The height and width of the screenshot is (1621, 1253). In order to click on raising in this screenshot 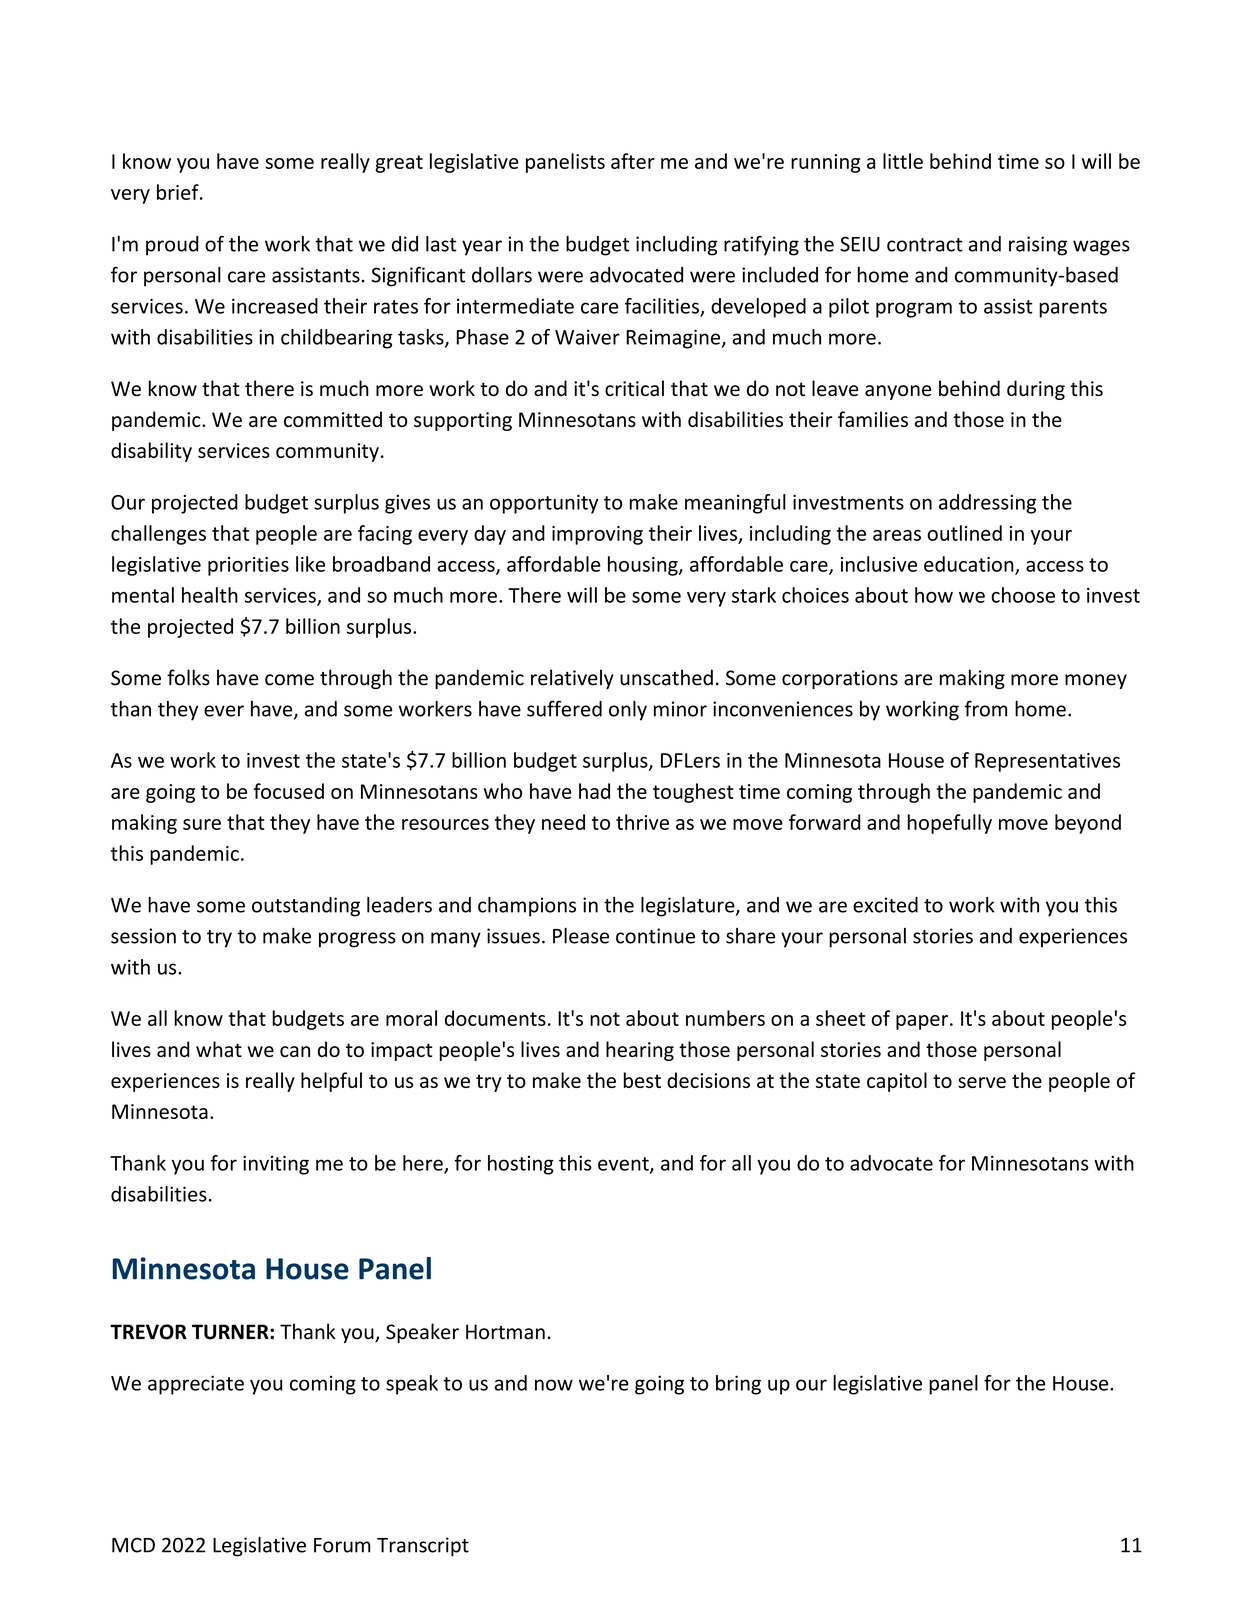, I will do `click(1038, 246)`.
